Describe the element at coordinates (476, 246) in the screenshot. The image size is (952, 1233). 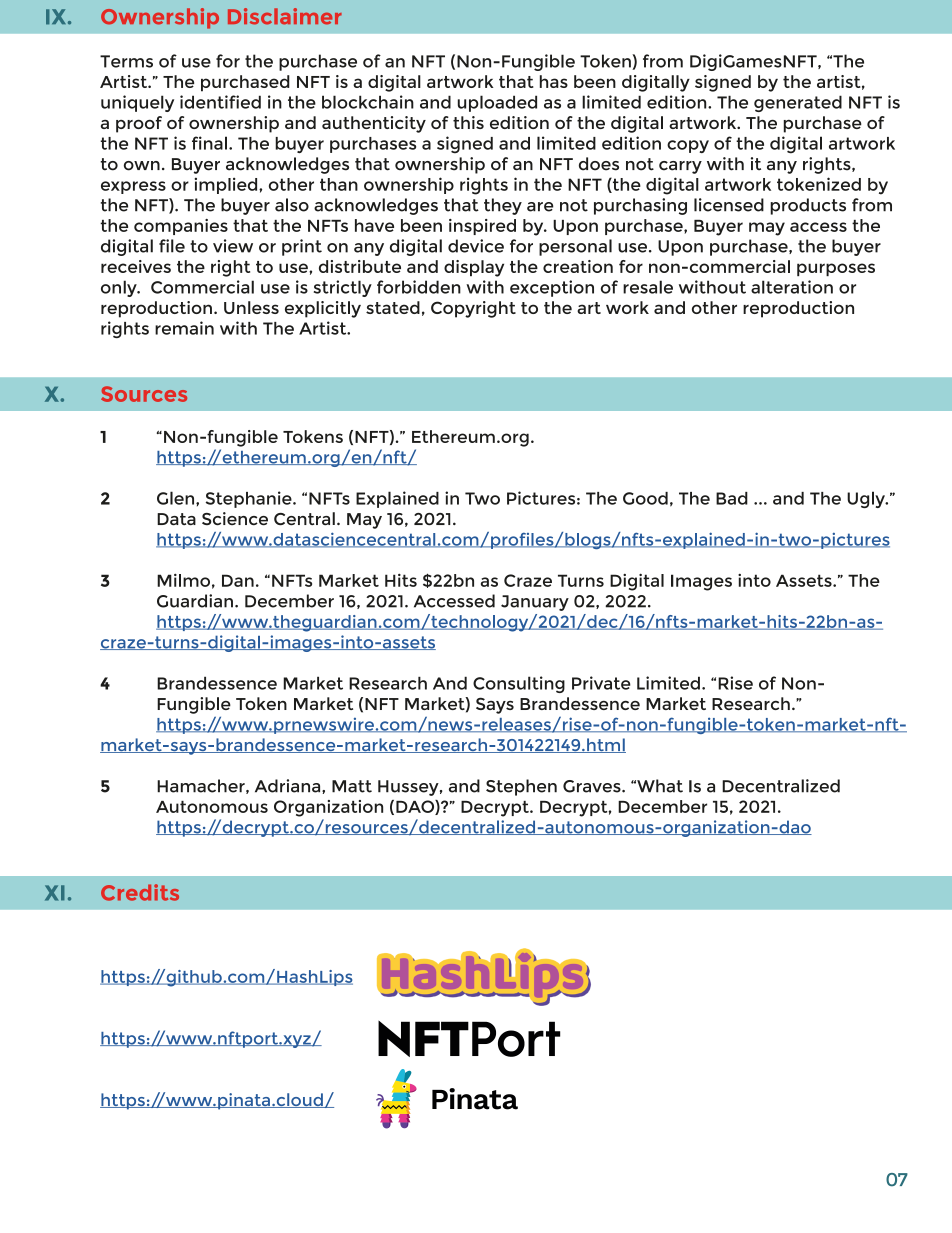
I see `device` at that location.
